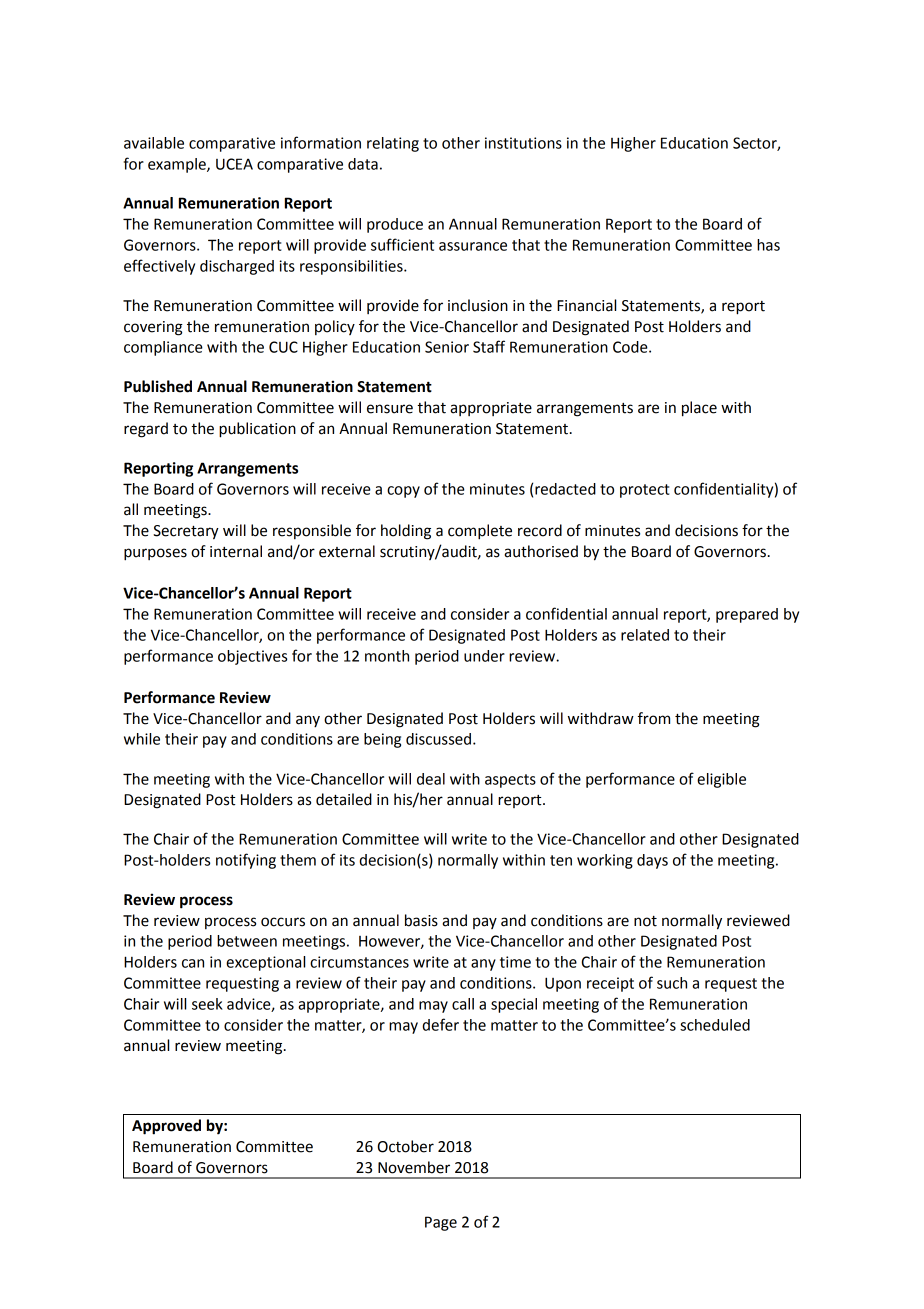 The width and height of the page is (924, 1309). What do you see at coordinates (246, 861) in the page?
I see `notifying` at bounding box center [246, 861].
